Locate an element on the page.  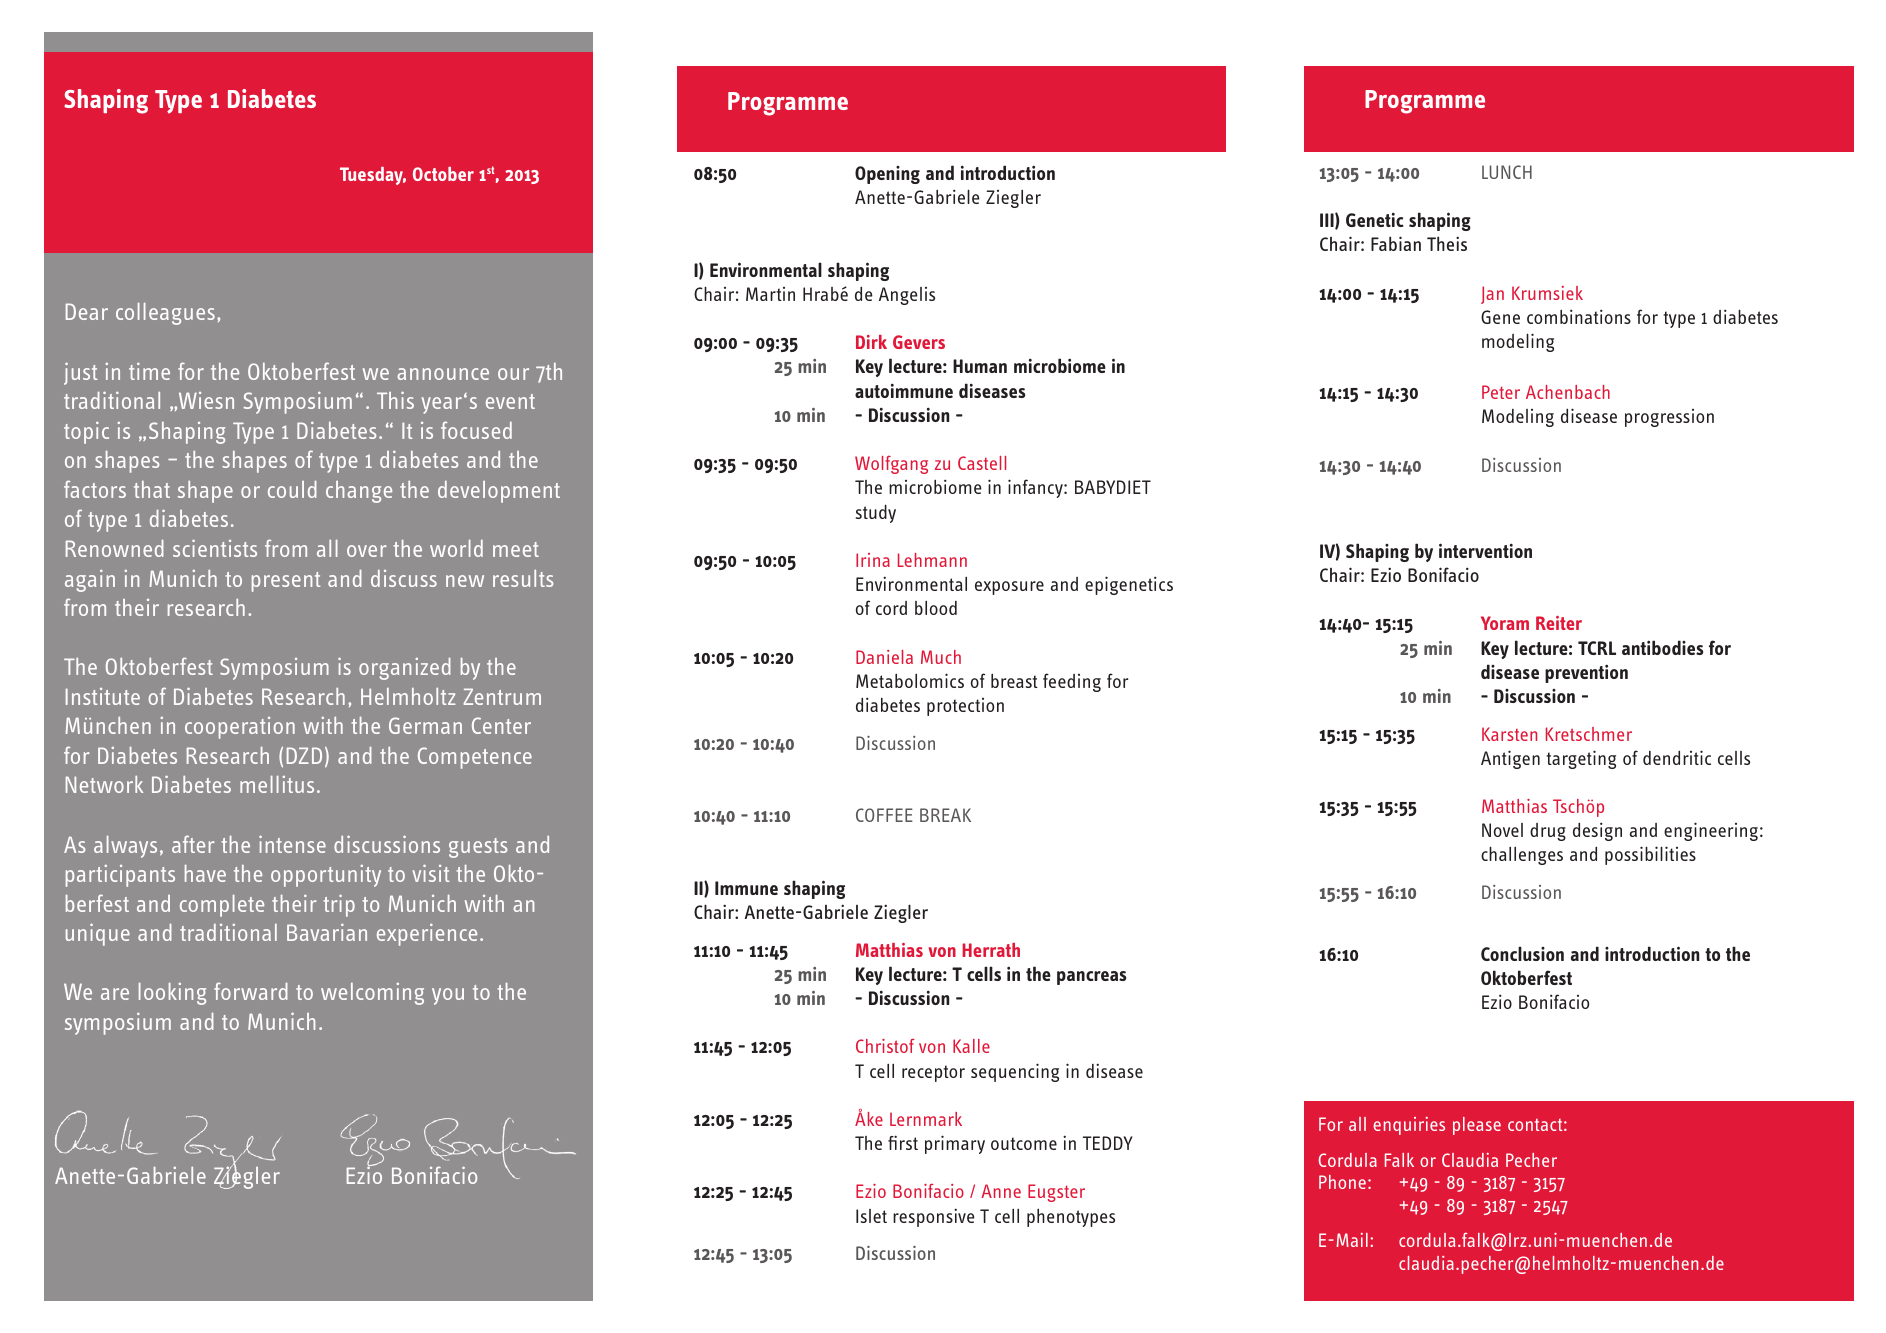
Opening is located at coordinates (887, 175).
